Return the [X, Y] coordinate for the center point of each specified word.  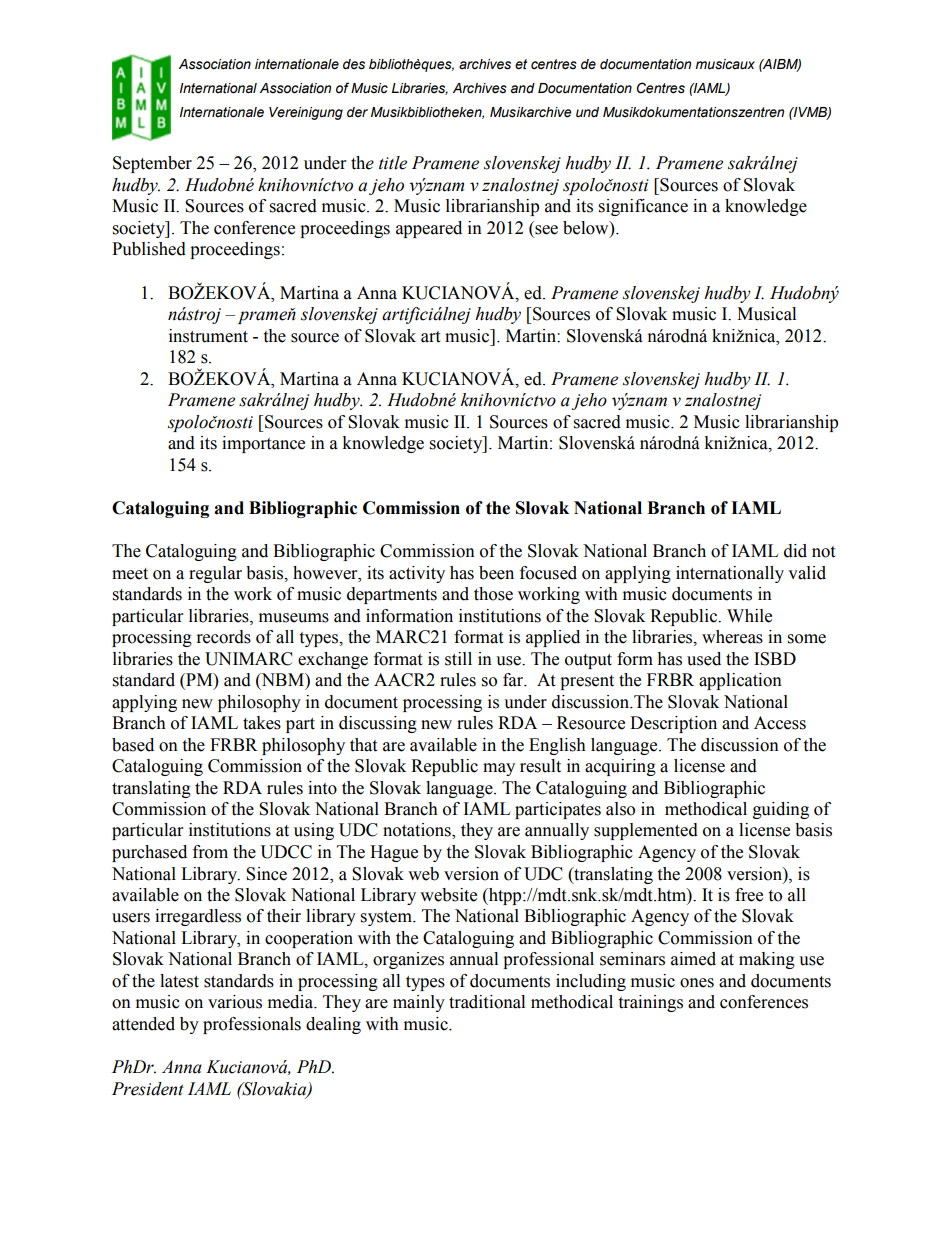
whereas [732, 637]
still [458, 659]
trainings [650, 1003]
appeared [429, 229]
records [224, 637]
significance [643, 207]
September [152, 164]
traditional [487, 1002]
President [148, 1089]
